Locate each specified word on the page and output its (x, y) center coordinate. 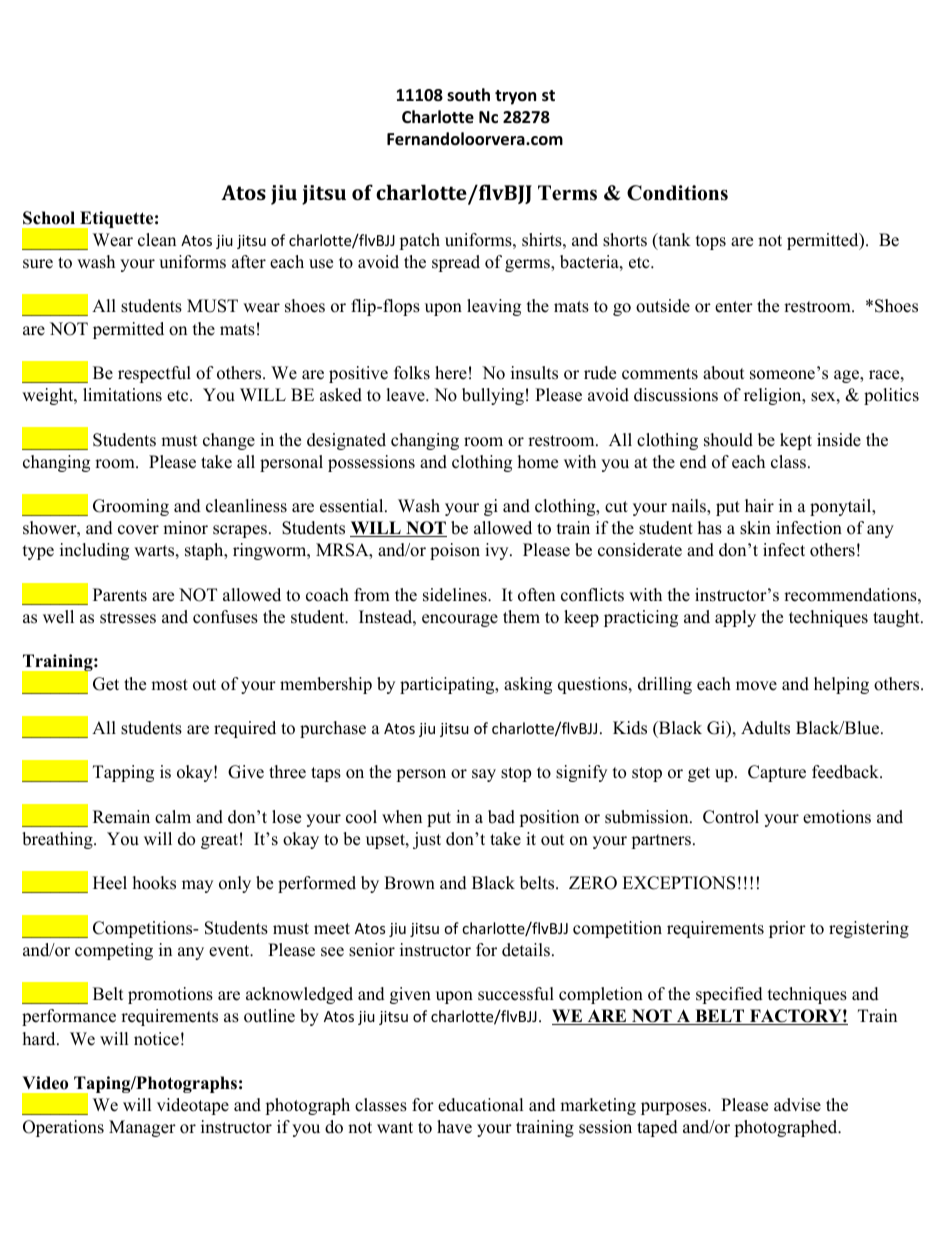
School (49, 218)
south (468, 95)
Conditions (677, 193)
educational (481, 1105)
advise (797, 1105)
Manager (142, 1128)
